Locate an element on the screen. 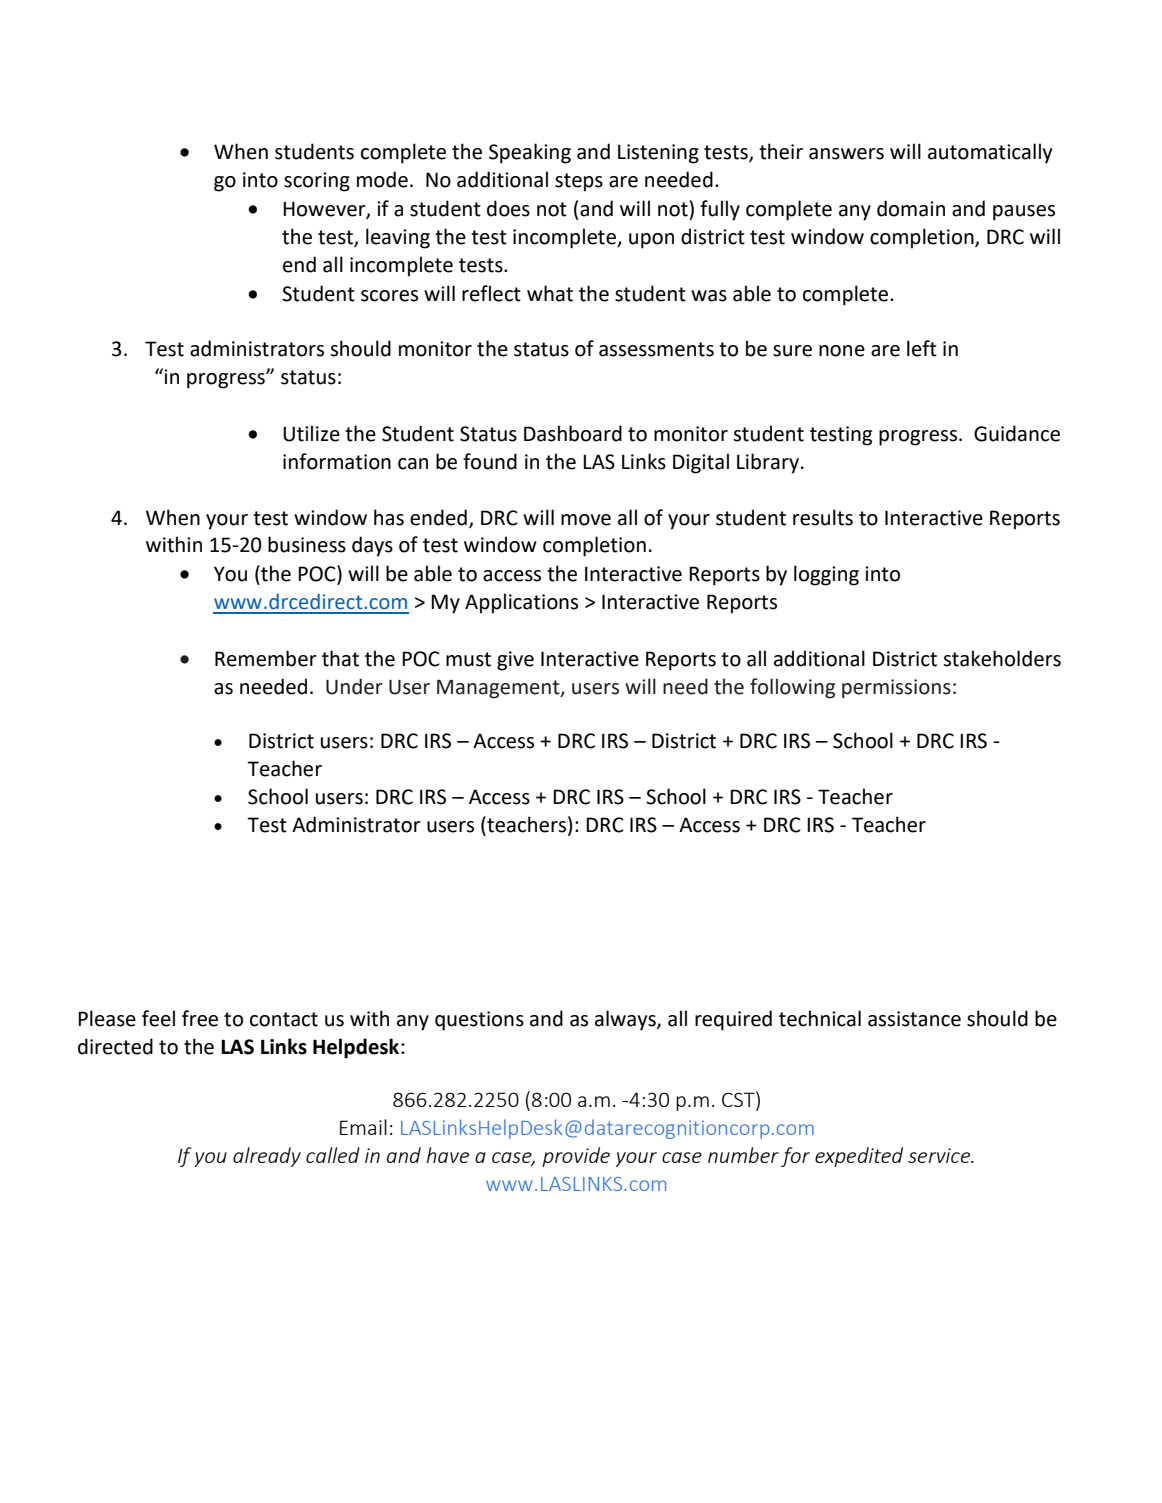 The height and width of the screenshot is (1503, 1162). steps is located at coordinates (579, 182).
